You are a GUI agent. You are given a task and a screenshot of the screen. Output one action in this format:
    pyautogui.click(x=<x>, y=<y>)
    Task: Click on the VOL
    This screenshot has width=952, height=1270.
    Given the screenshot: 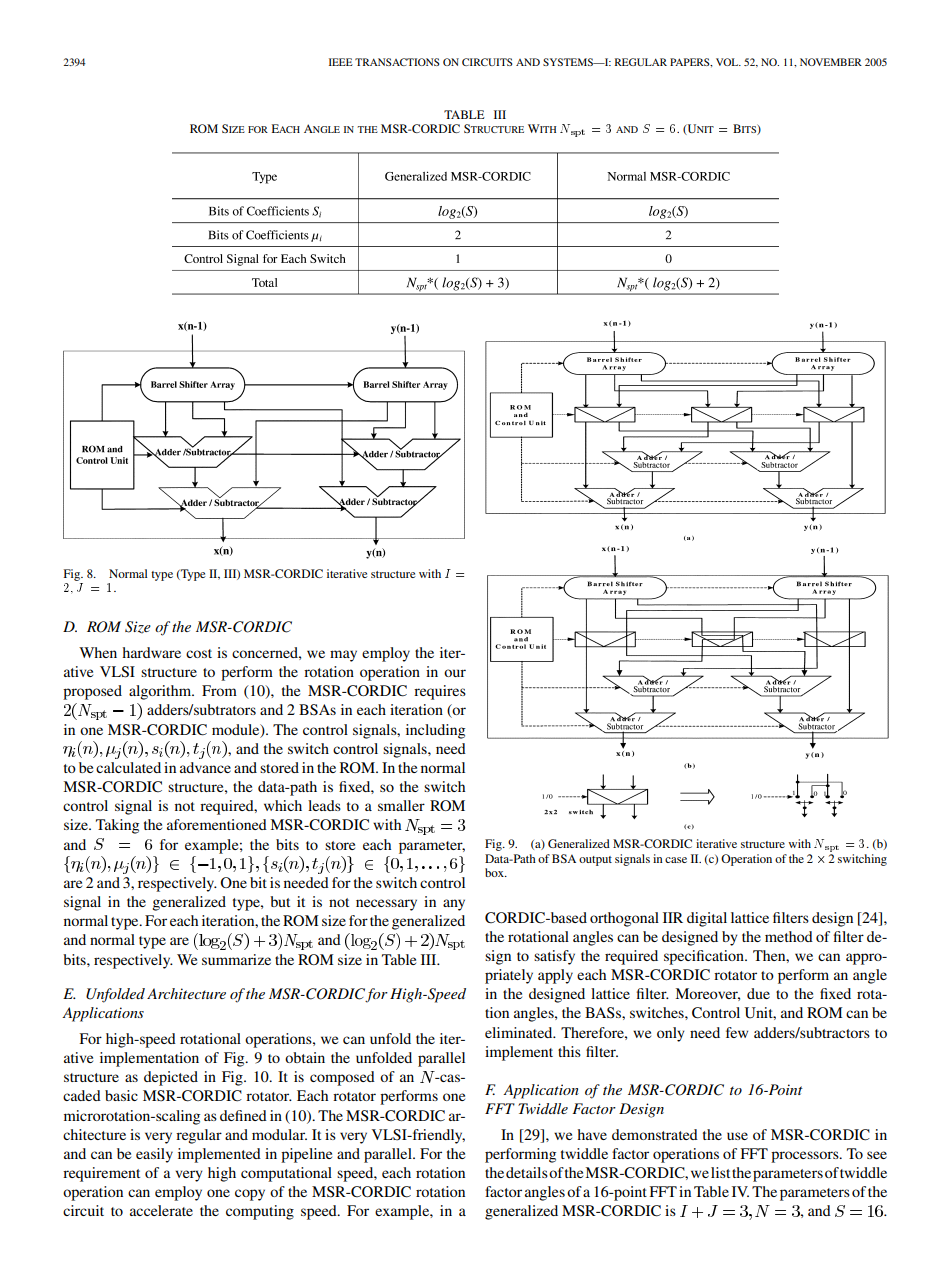 What is the action you would take?
    pyautogui.click(x=728, y=62)
